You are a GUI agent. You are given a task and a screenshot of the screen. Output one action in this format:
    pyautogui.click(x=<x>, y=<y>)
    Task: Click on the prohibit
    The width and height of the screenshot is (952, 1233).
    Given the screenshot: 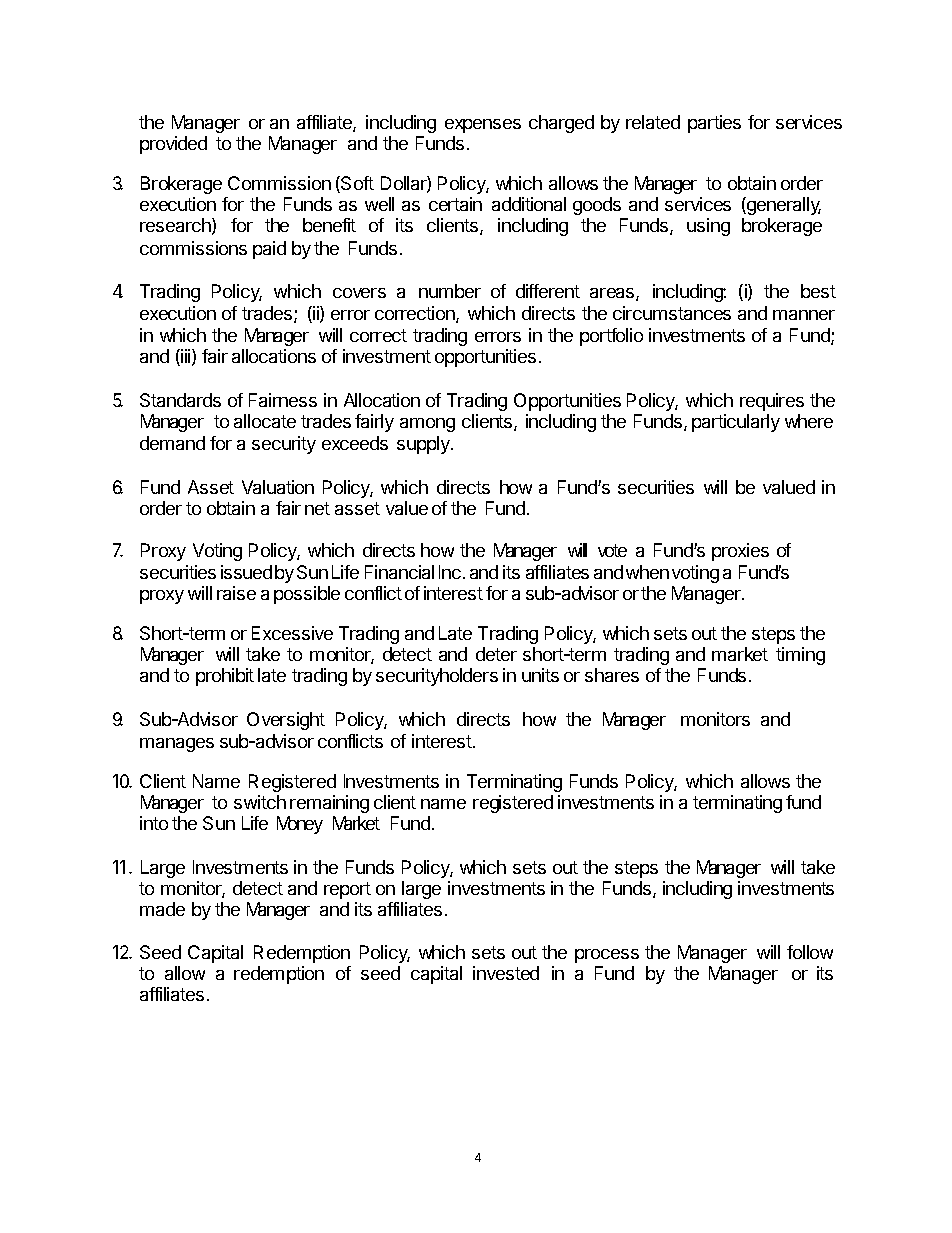 What is the action you would take?
    pyautogui.click(x=225, y=677)
